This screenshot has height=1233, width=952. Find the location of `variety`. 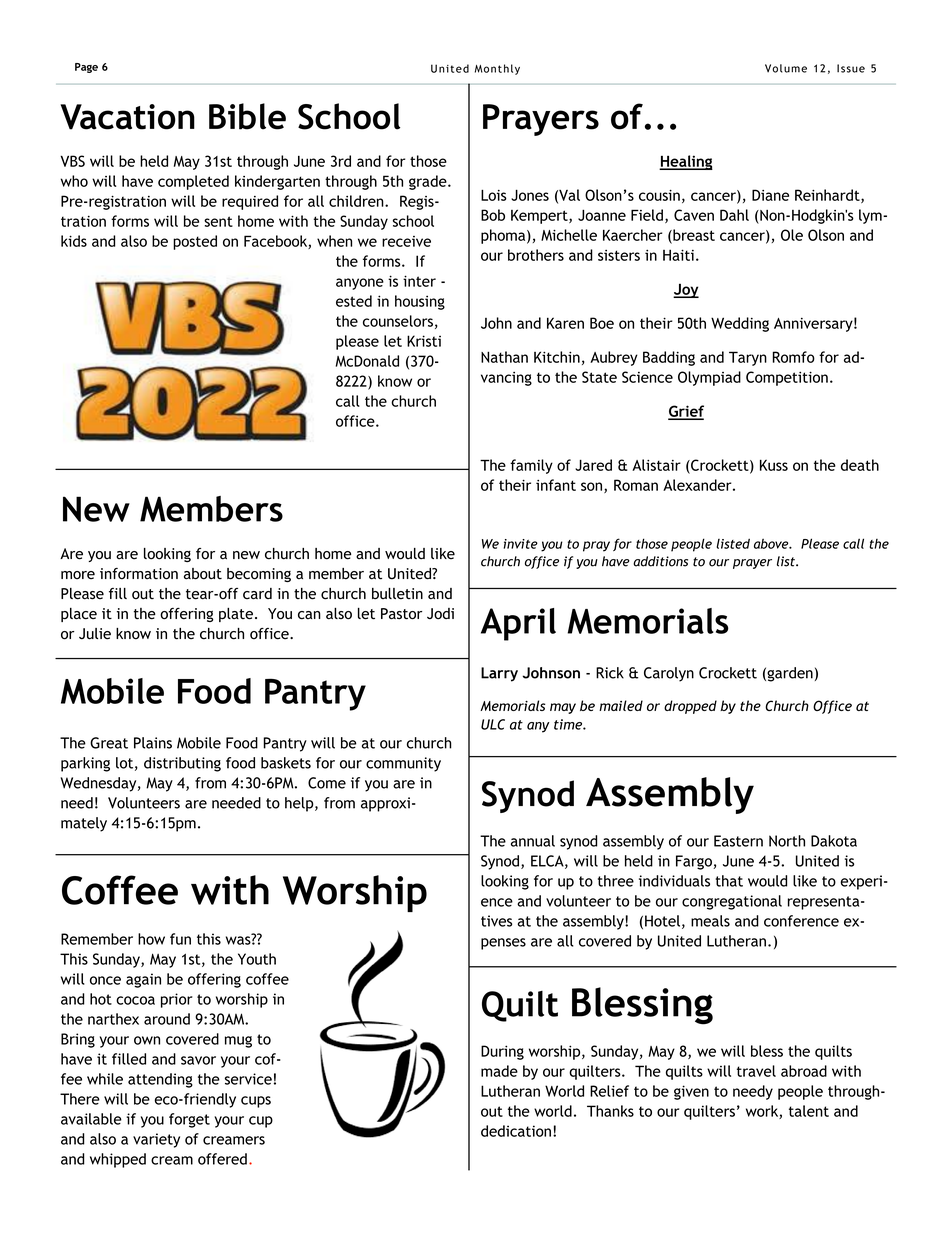

variety is located at coordinates (156, 1140).
